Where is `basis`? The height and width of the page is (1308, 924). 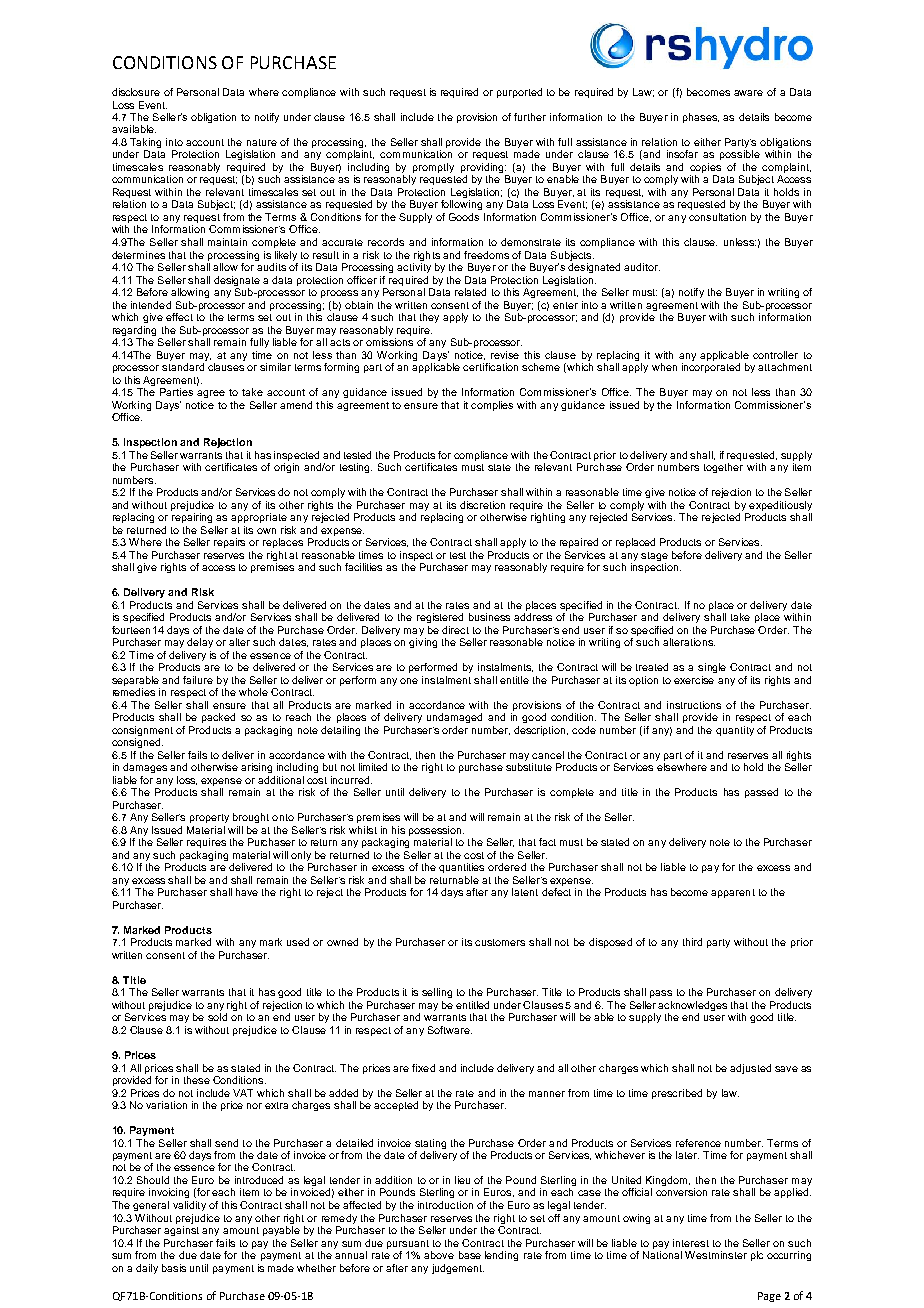
basis is located at coordinates (174, 1268).
